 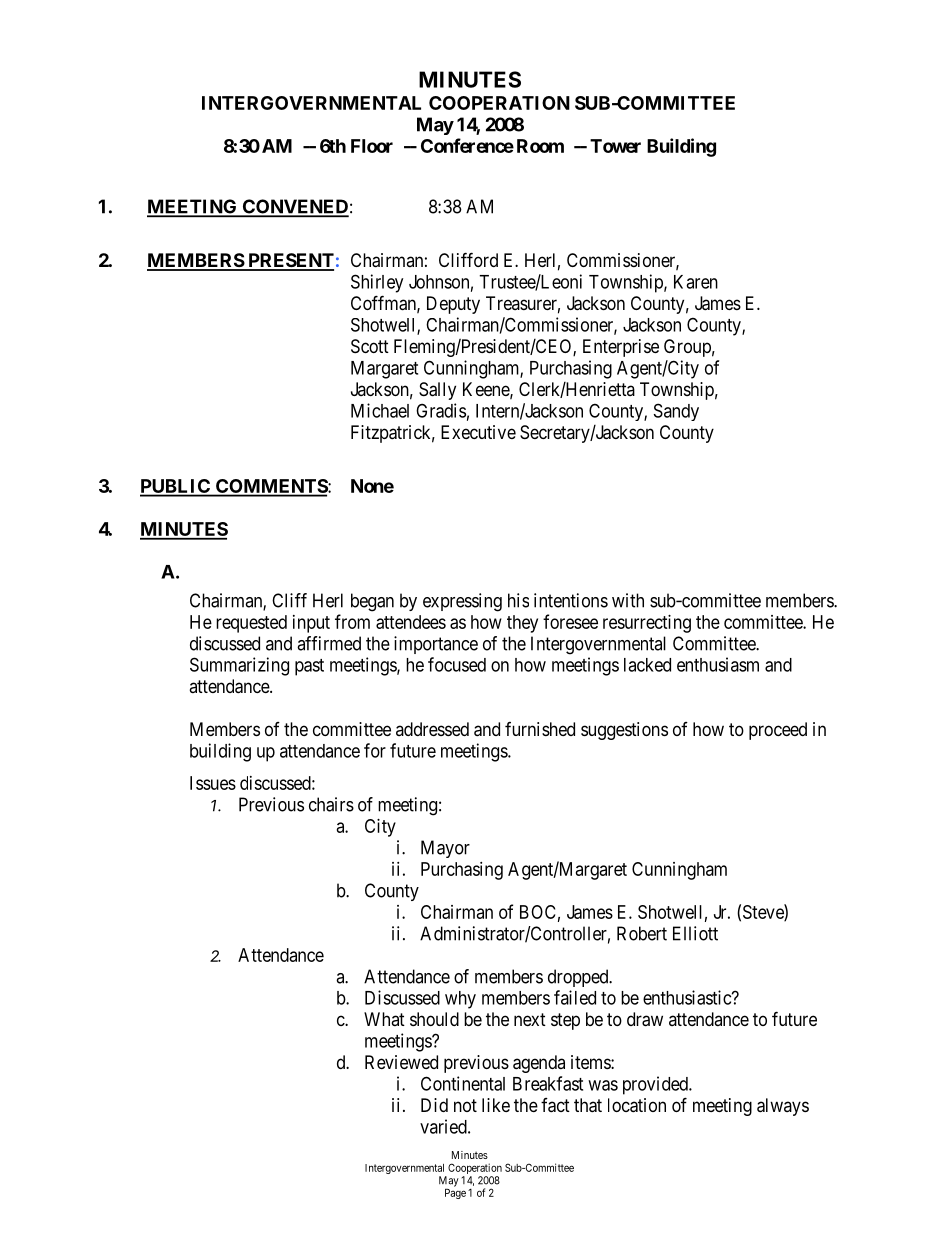 What do you see at coordinates (478, 432) in the document?
I see `Executive` at bounding box center [478, 432].
